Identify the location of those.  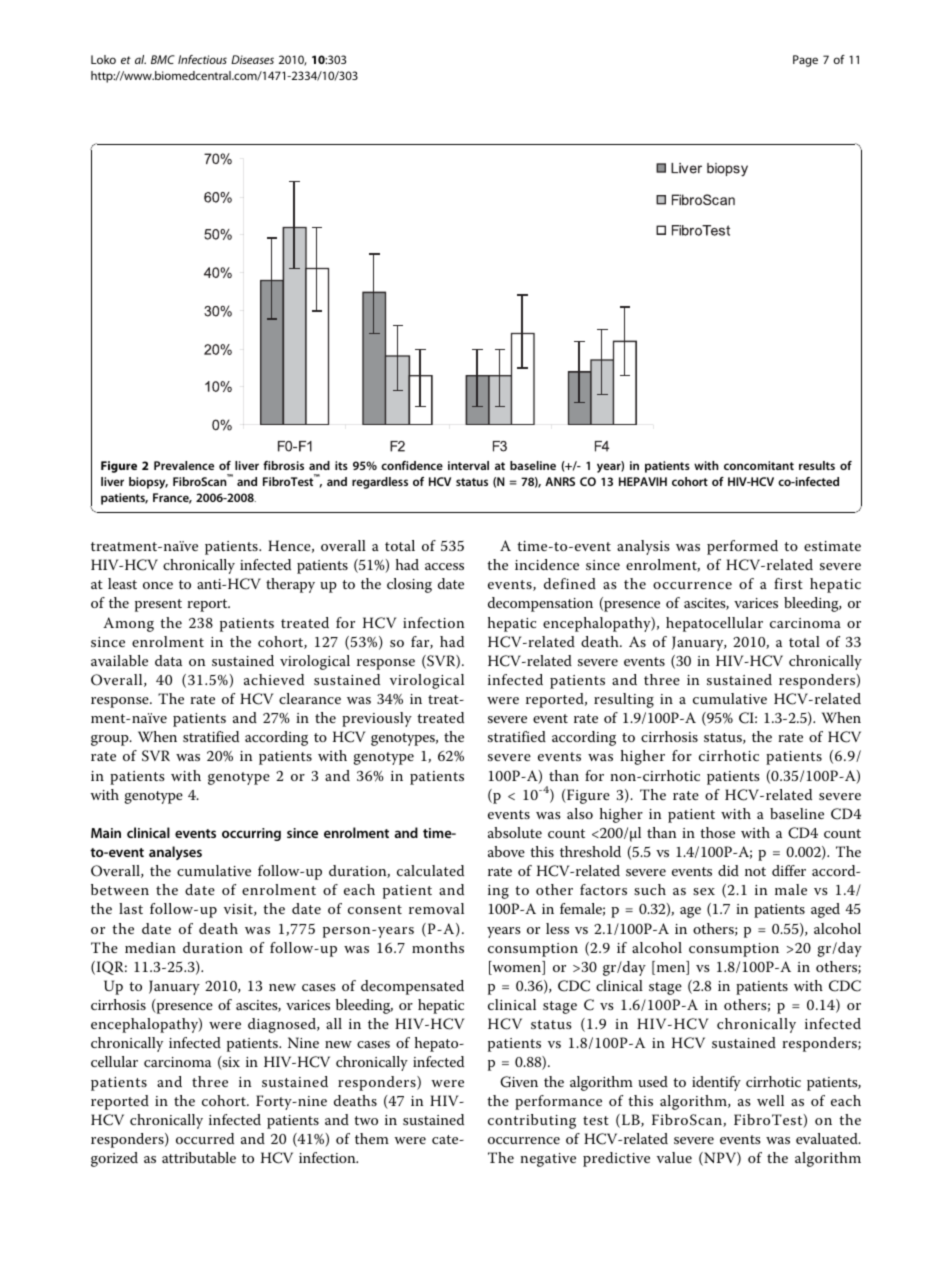
(717, 832).
